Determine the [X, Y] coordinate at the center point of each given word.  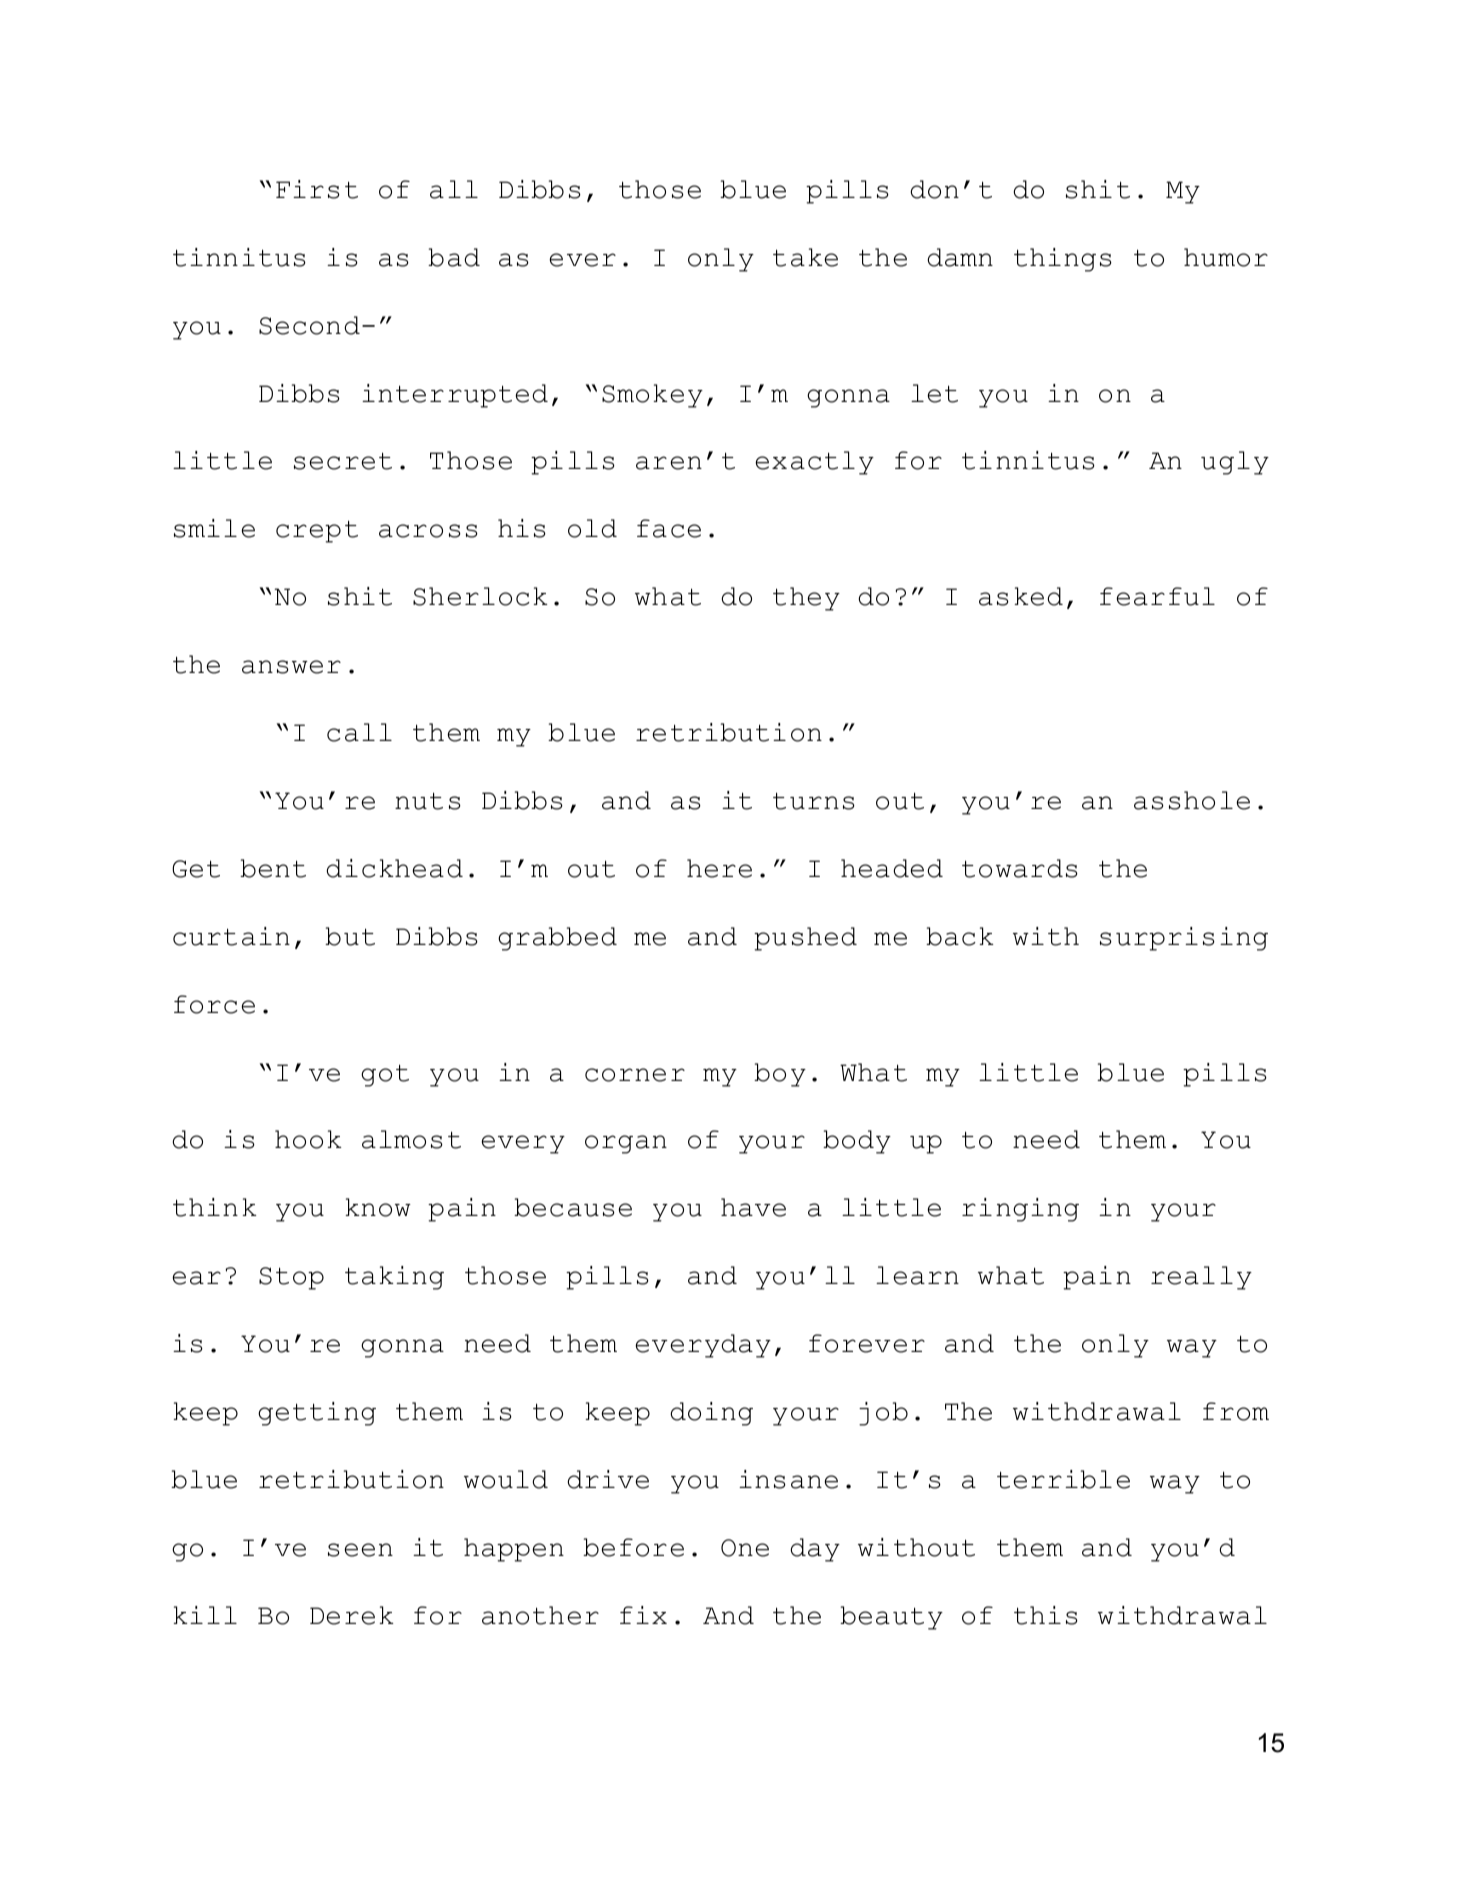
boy [780, 1075]
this [1046, 1615]
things [1063, 260]
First [317, 189]
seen [360, 1550]
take [805, 257]
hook [308, 1139]
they [806, 599]
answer [291, 667]
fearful [1157, 596]
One [745, 1548]
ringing [1020, 1210]
